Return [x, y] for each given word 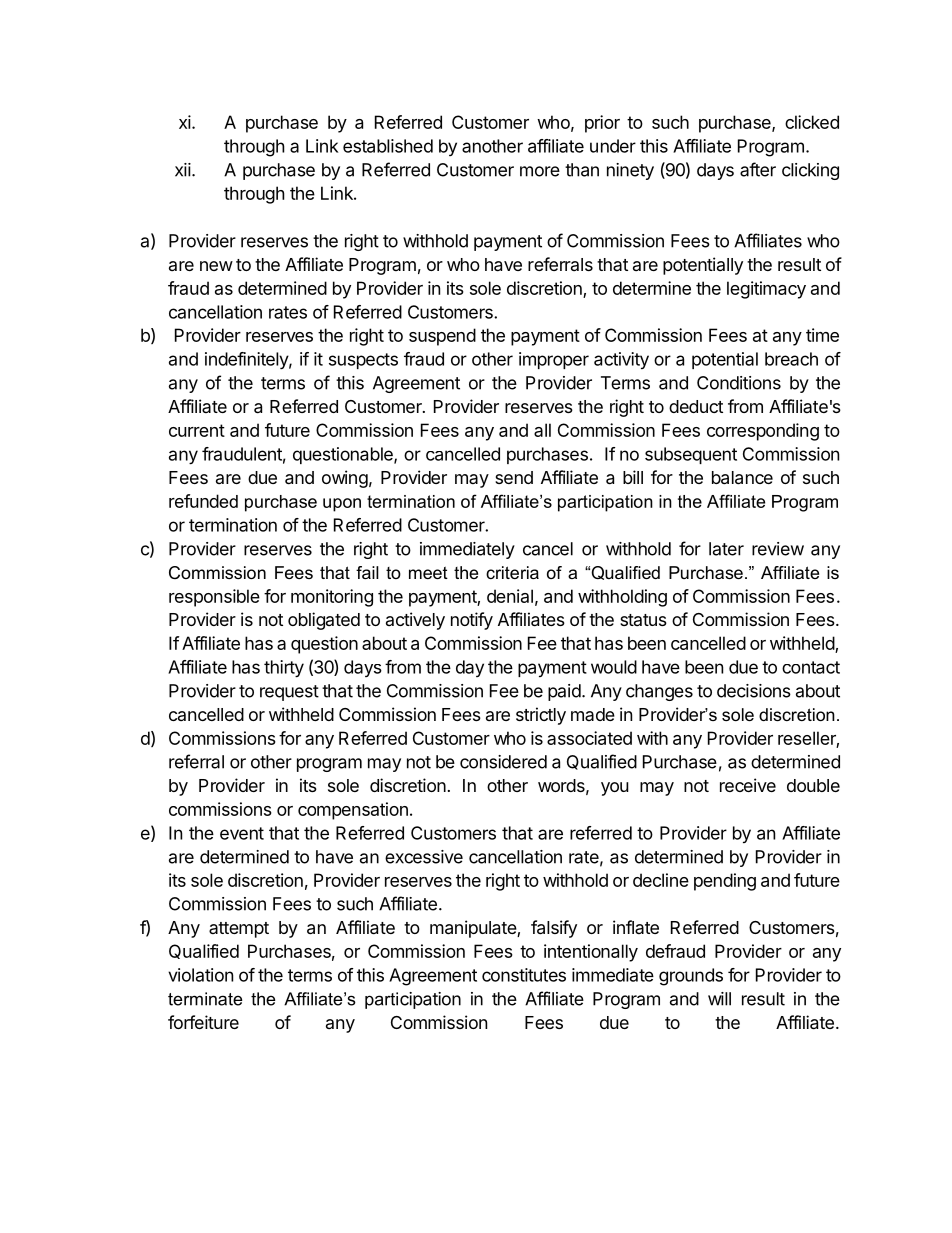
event [242, 833]
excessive [424, 857]
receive [748, 785]
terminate [205, 999]
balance [742, 478]
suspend [442, 337]
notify [472, 621]
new [216, 266]
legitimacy [766, 290]
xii [183, 170]
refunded [203, 501]
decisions [754, 691]
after [758, 169]
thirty [284, 669]
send [514, 477]
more [540, 171]
